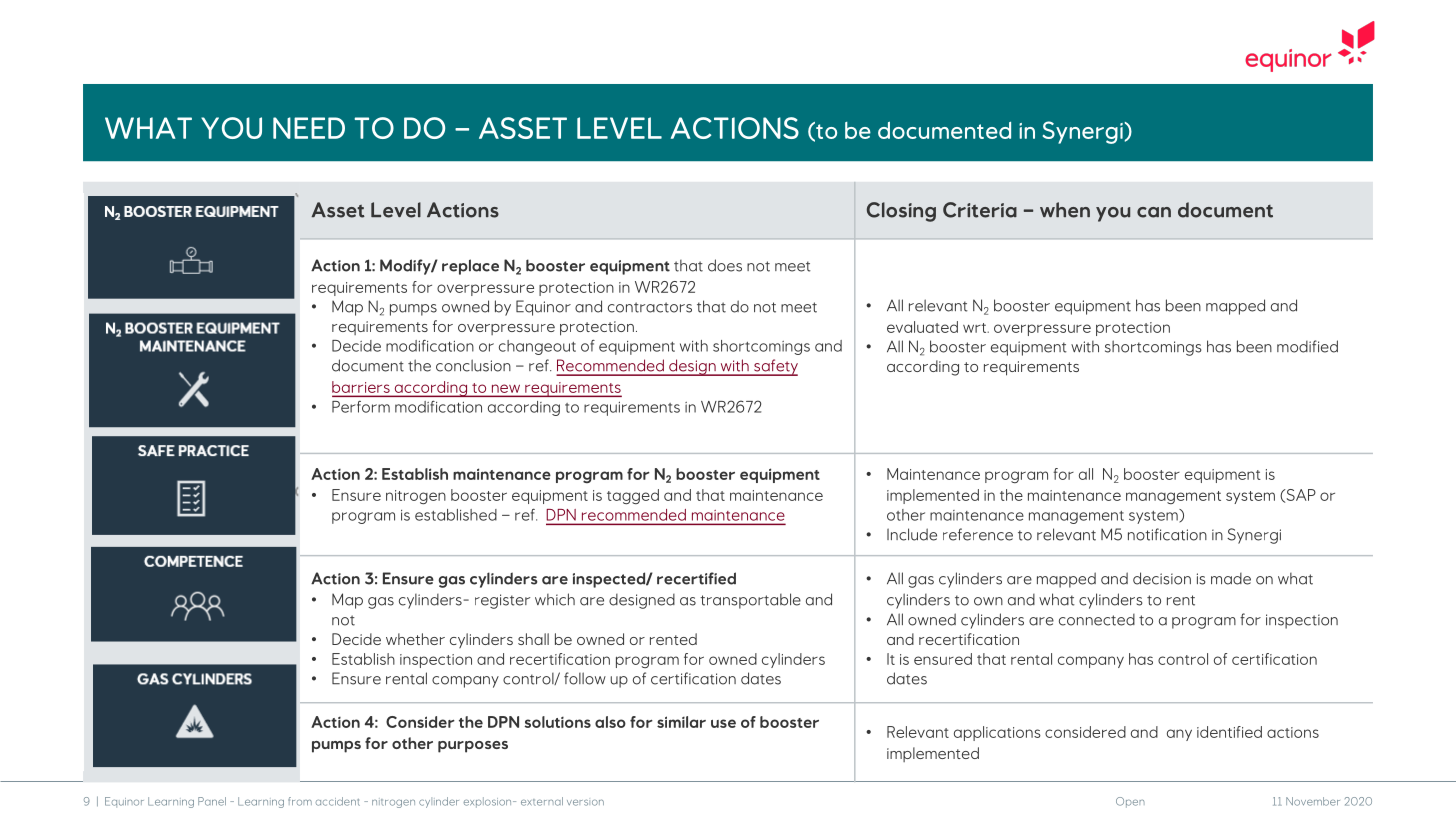 The height and width of the screenshot is (819, 1456). I want to click on whether, so click(415, 639).
